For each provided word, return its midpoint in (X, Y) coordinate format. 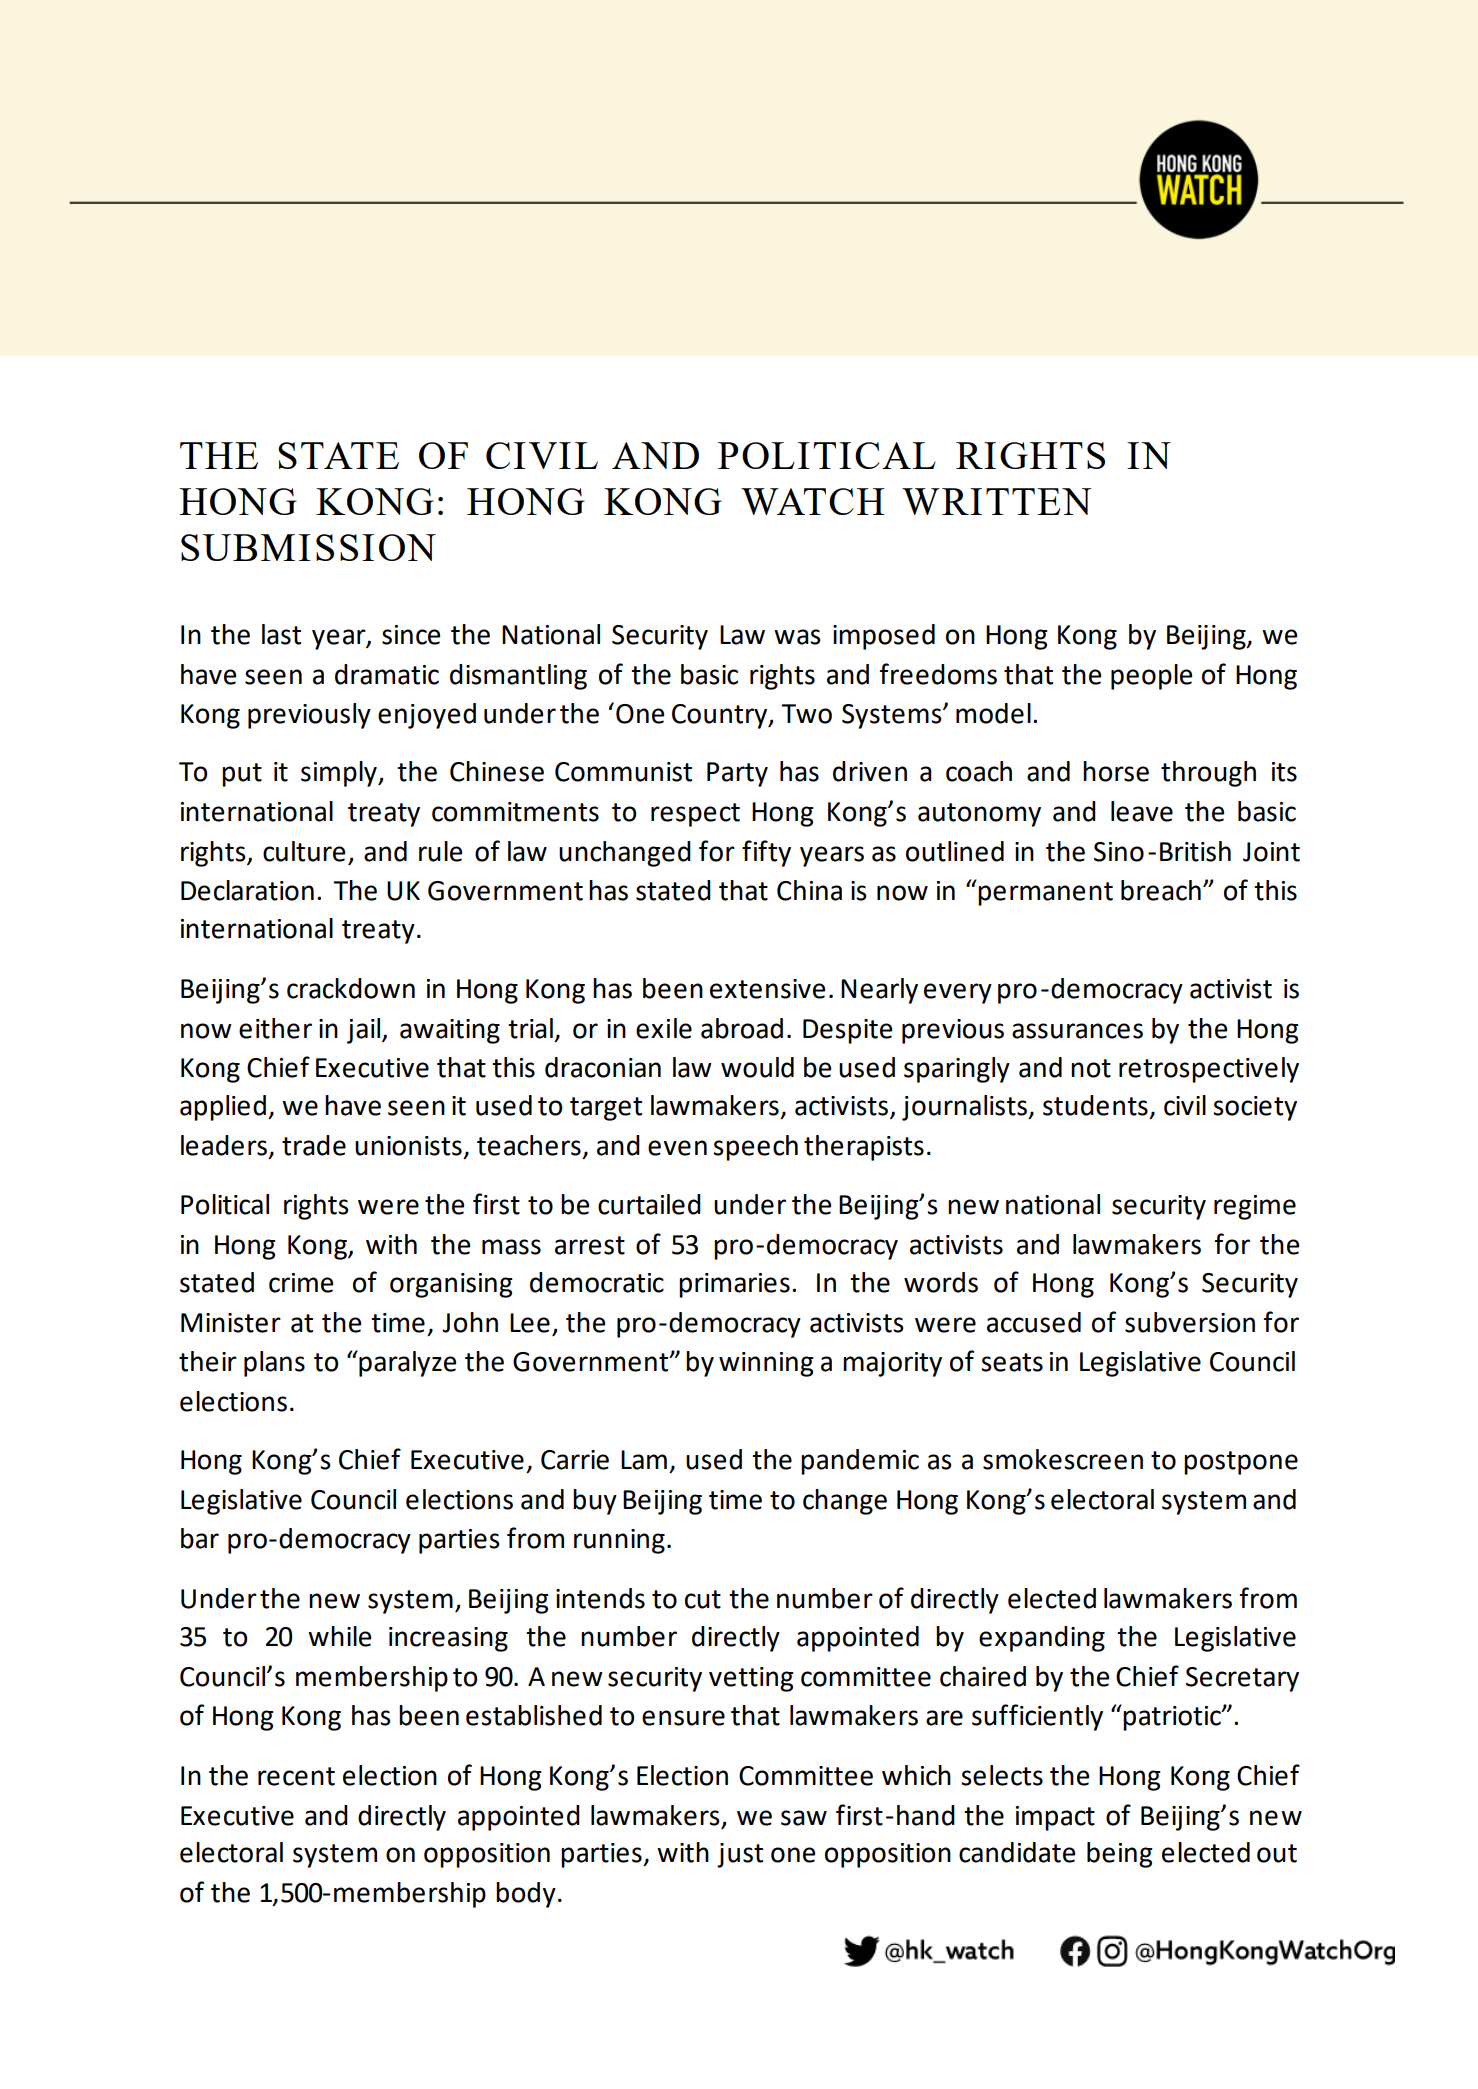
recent (296, 1776)
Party (737, 774)
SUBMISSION (308, 547)
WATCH (813, 501)
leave (1142, 811)
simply (340, 774)
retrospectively (1209, 1070)
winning (766, 1364)
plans (274, 1364)
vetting (751, 1679)
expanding (1042, 1639)
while (339, 1636)
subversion (1190, 1322)
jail (365, 1031)
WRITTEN (997, 501)
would (757, 1067)
